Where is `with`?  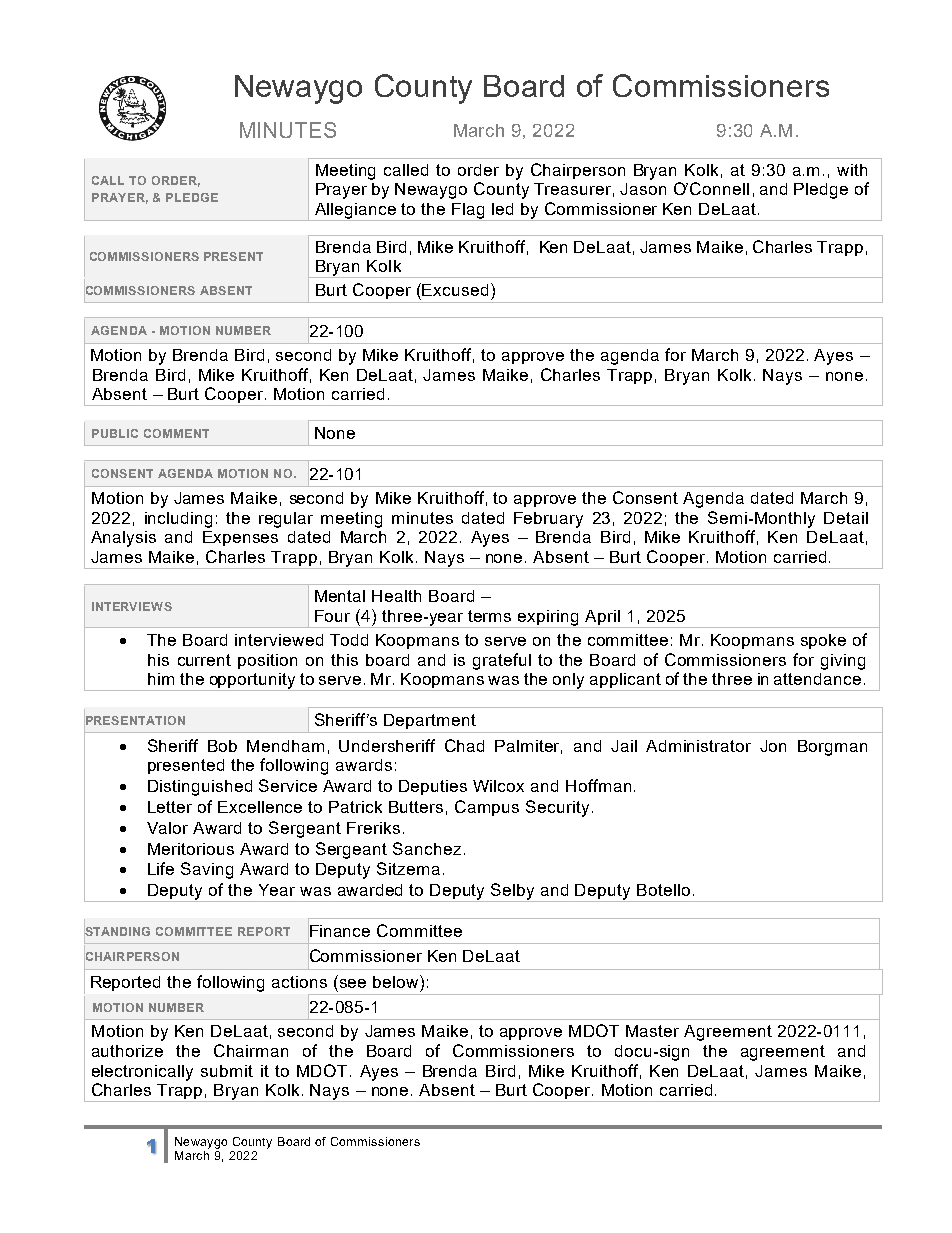
with is located at coordinates (852, 170).
